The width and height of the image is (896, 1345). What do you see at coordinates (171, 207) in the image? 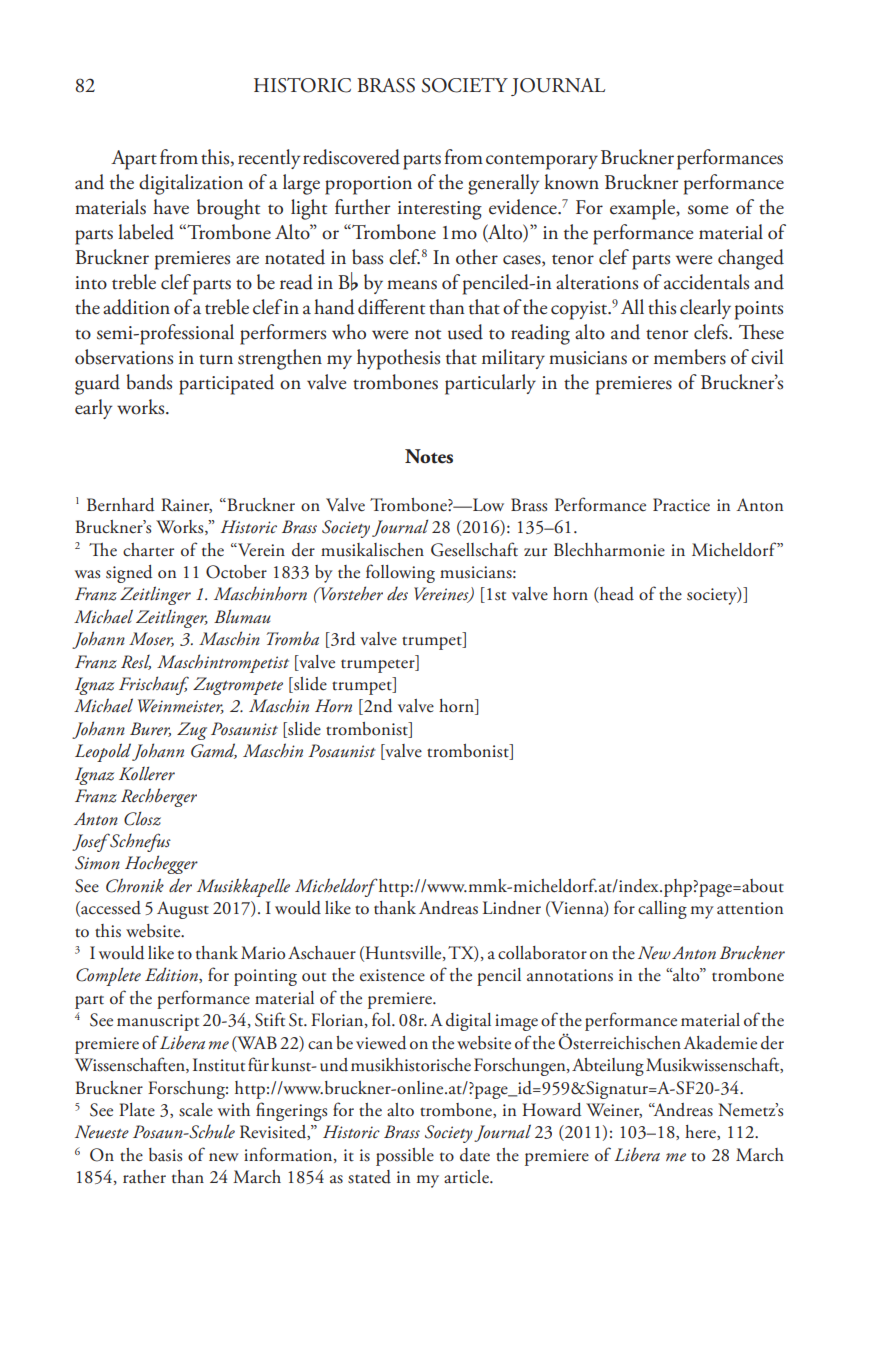
I see `have` at bounding box center [171, 207].
